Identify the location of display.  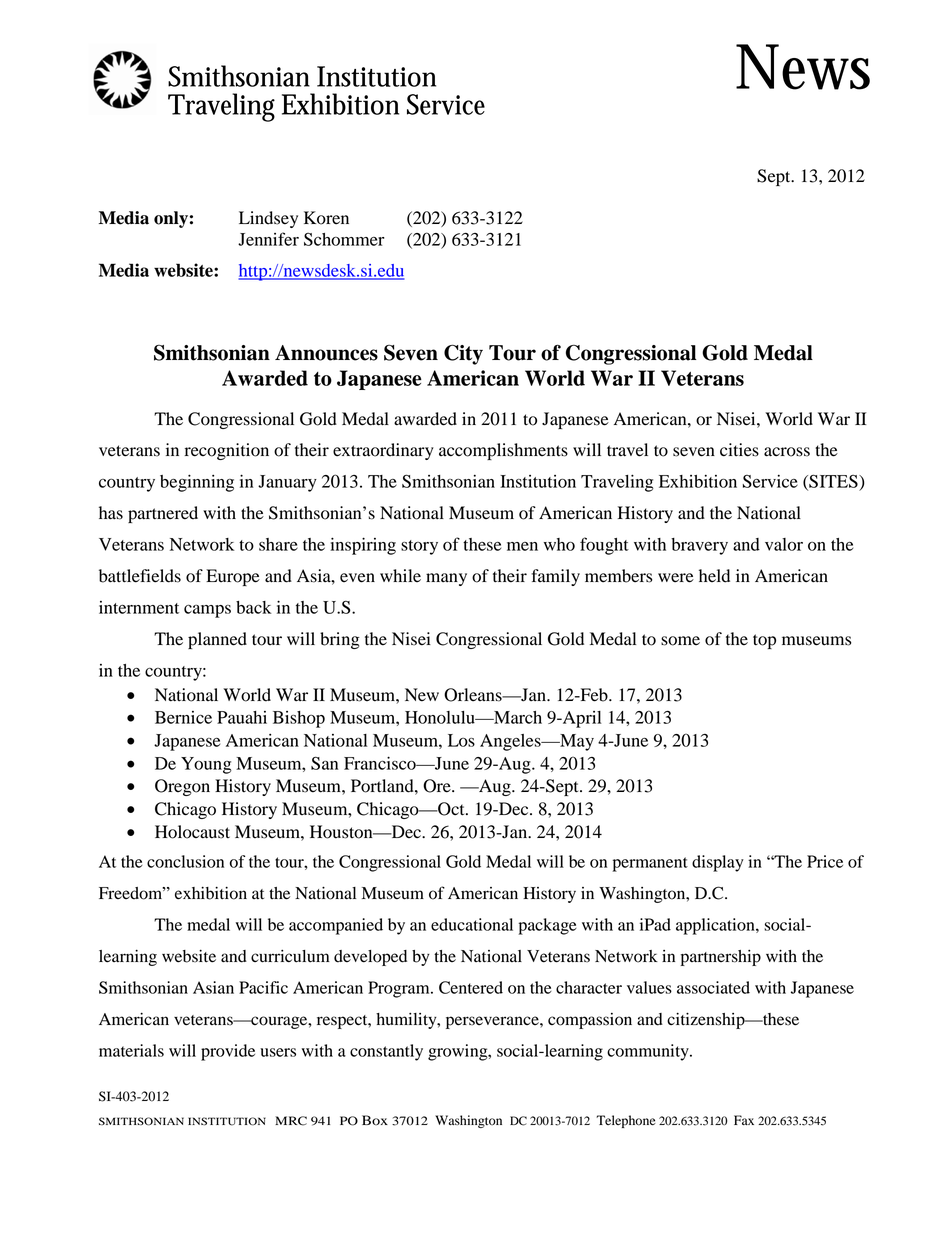
(718, 863).
